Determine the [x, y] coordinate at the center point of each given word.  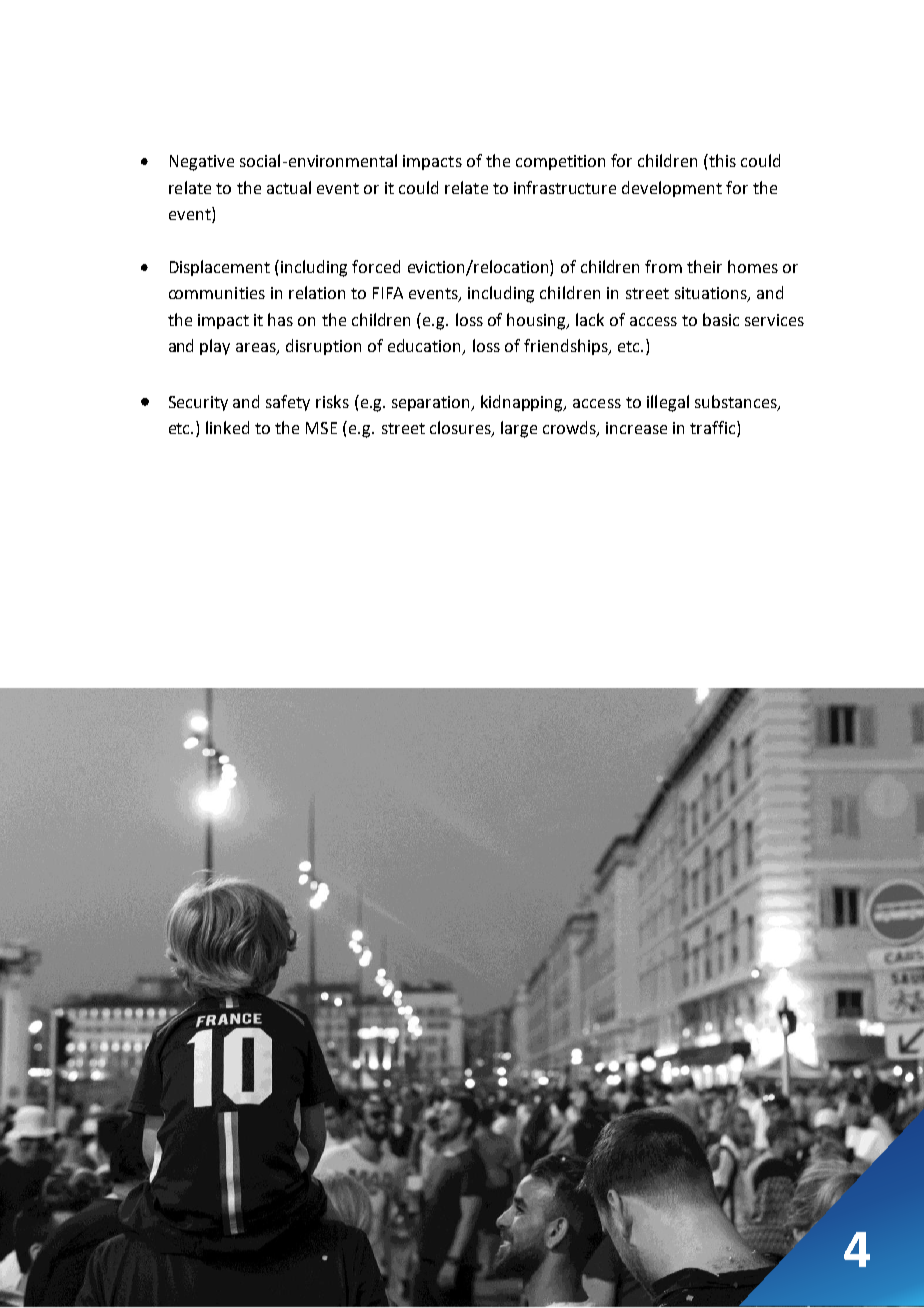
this [721, 160]
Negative [202, 163]
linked [227, 427]
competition [560, 162]
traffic [714, 429]
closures [461, 429]
